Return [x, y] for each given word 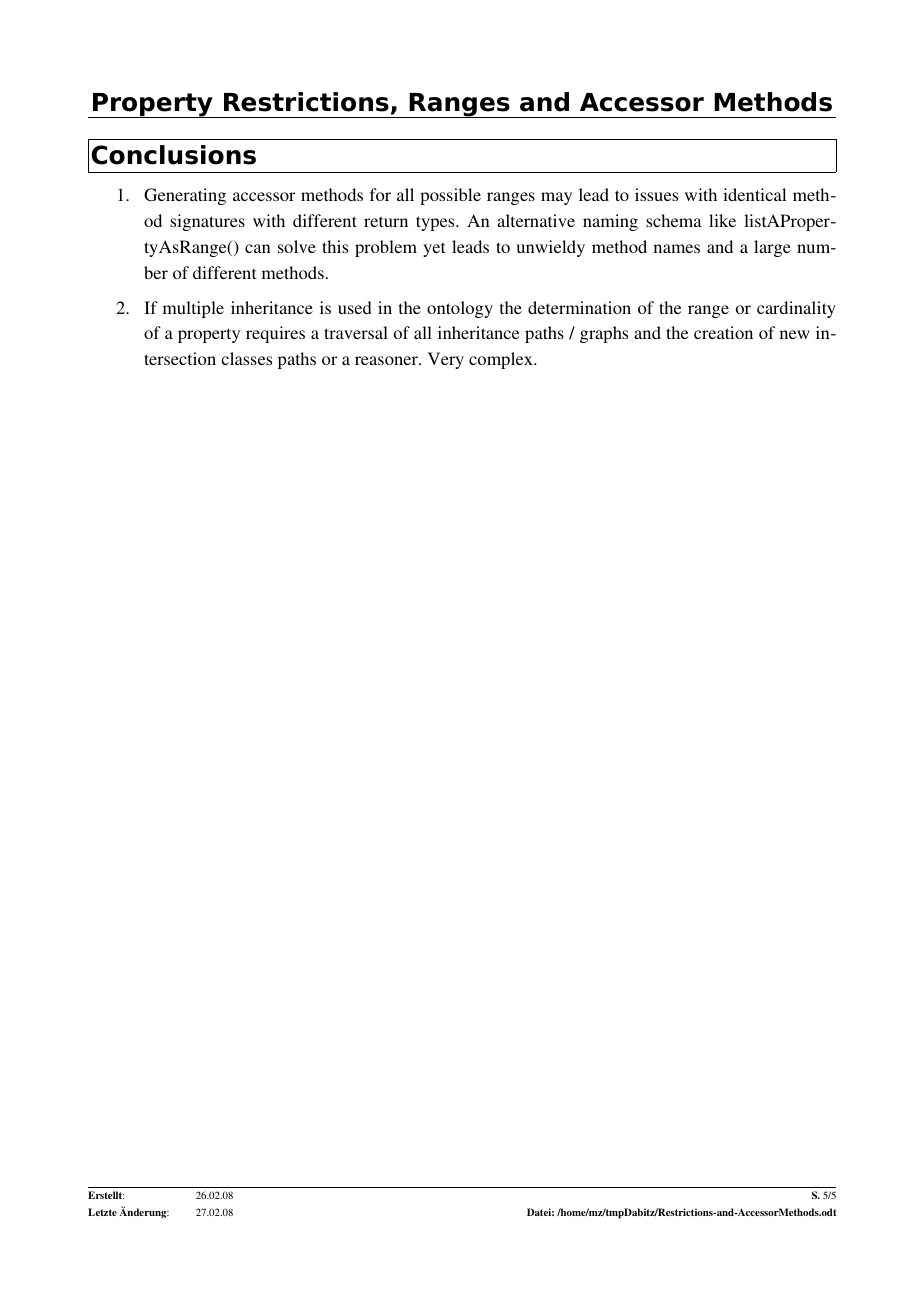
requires [275, 334]
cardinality [796, 309]
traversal [356, 332]
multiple [193, 309]
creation [723, 332]
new [795, 334]
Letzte [102, 1212]
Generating [185, 196]
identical [754, 194]
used [355, 307]
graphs [604, 334]
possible [450, 196]
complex [502, 360]
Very [446, 360]
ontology [460, 309]
